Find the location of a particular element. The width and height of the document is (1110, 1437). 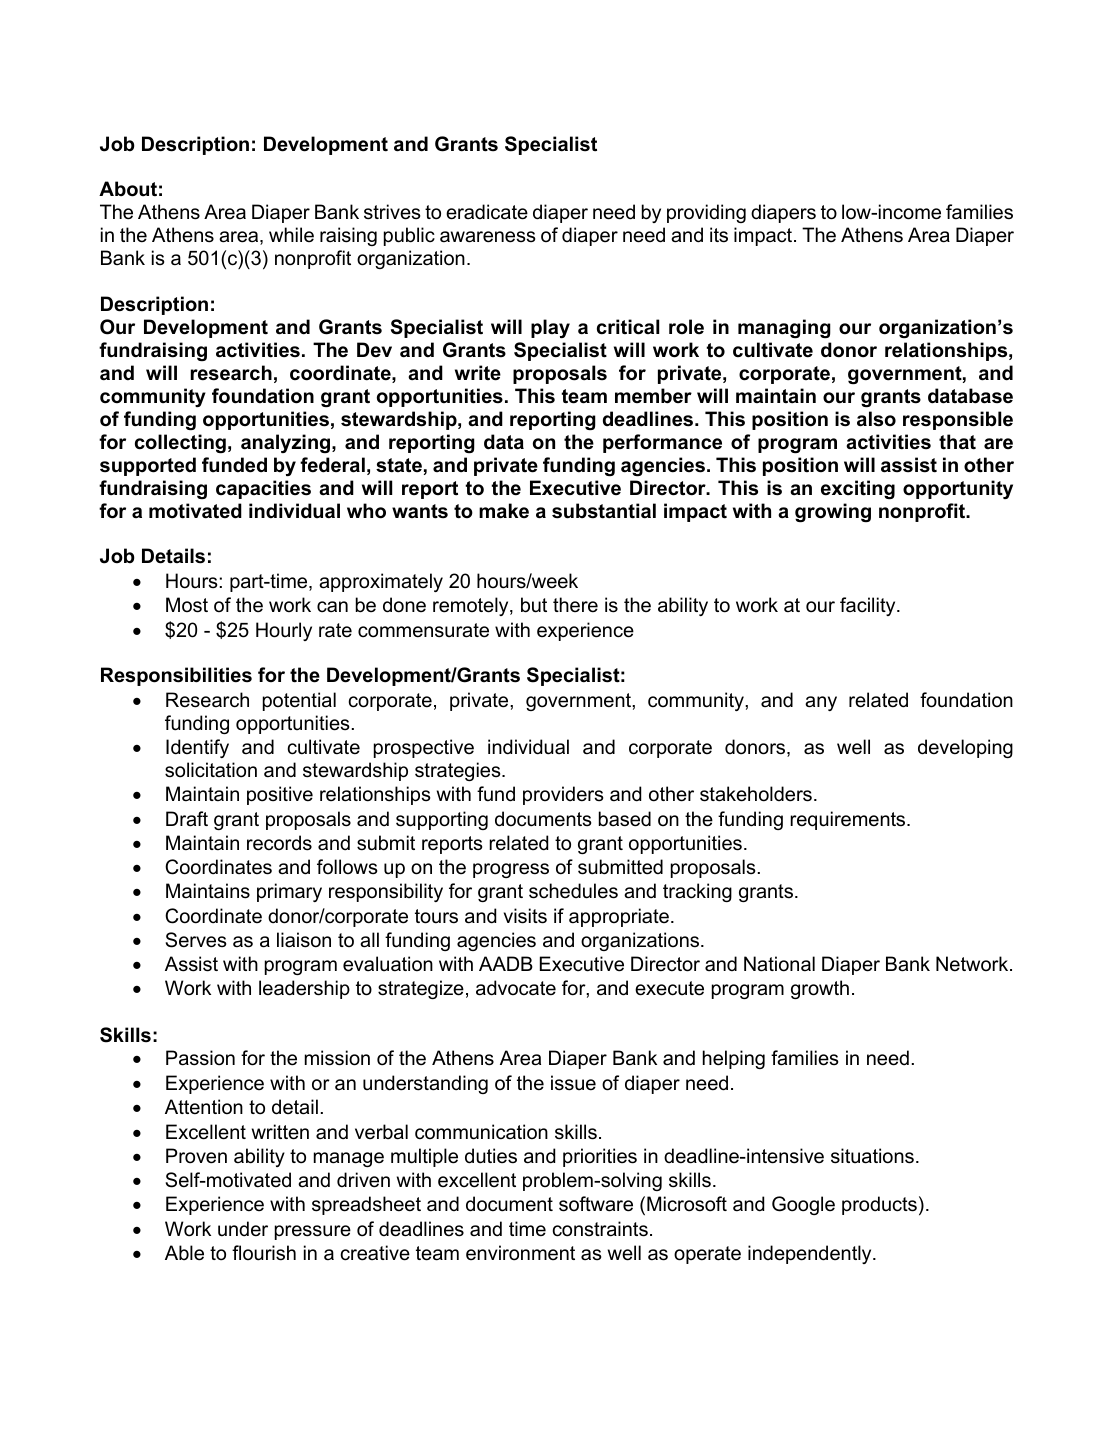

managing is located at coordinates (784, 328).
